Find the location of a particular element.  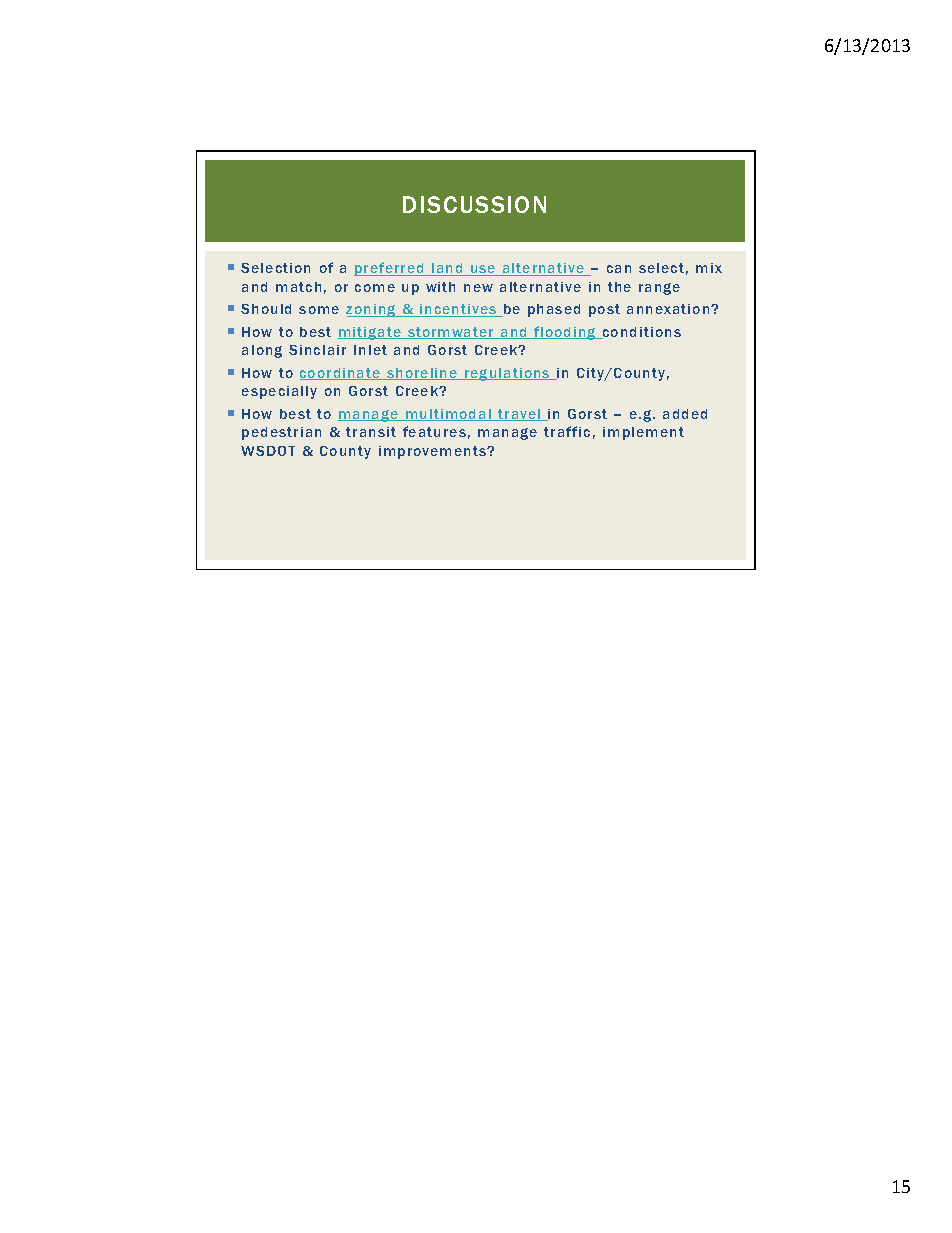

match is located at coordinates (298, 287).
